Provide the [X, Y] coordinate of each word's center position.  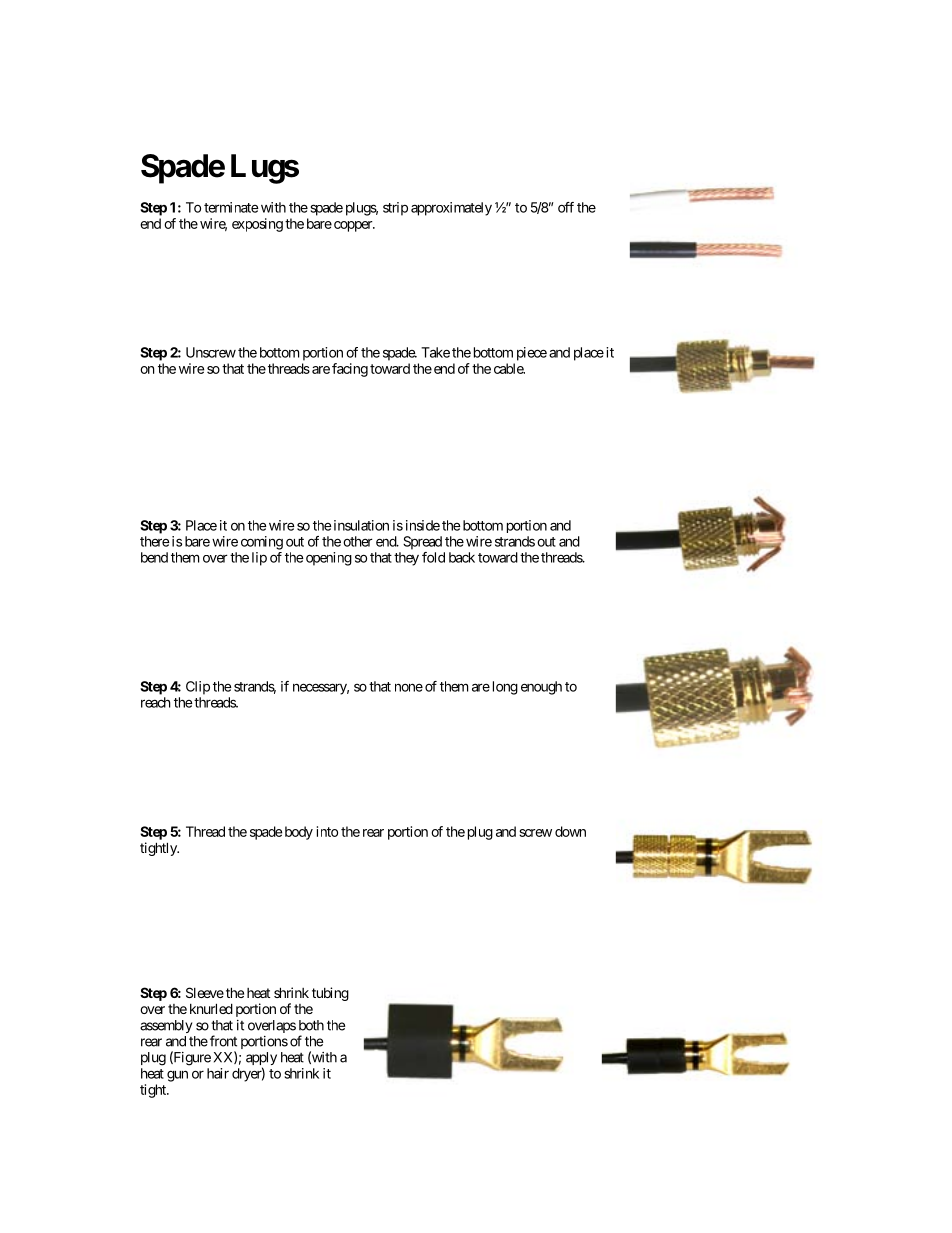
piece [532, 354]
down [570, 831]
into [327, 831]
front [223, 1041]
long [503, 688]
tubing [330, 994]
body [299, 833]
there [155, 541]
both [311, 1025]
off [566, 207]
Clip [198, 688]
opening [327, 559]
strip [395, 209]
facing [350, 370]
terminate [231, 207]
